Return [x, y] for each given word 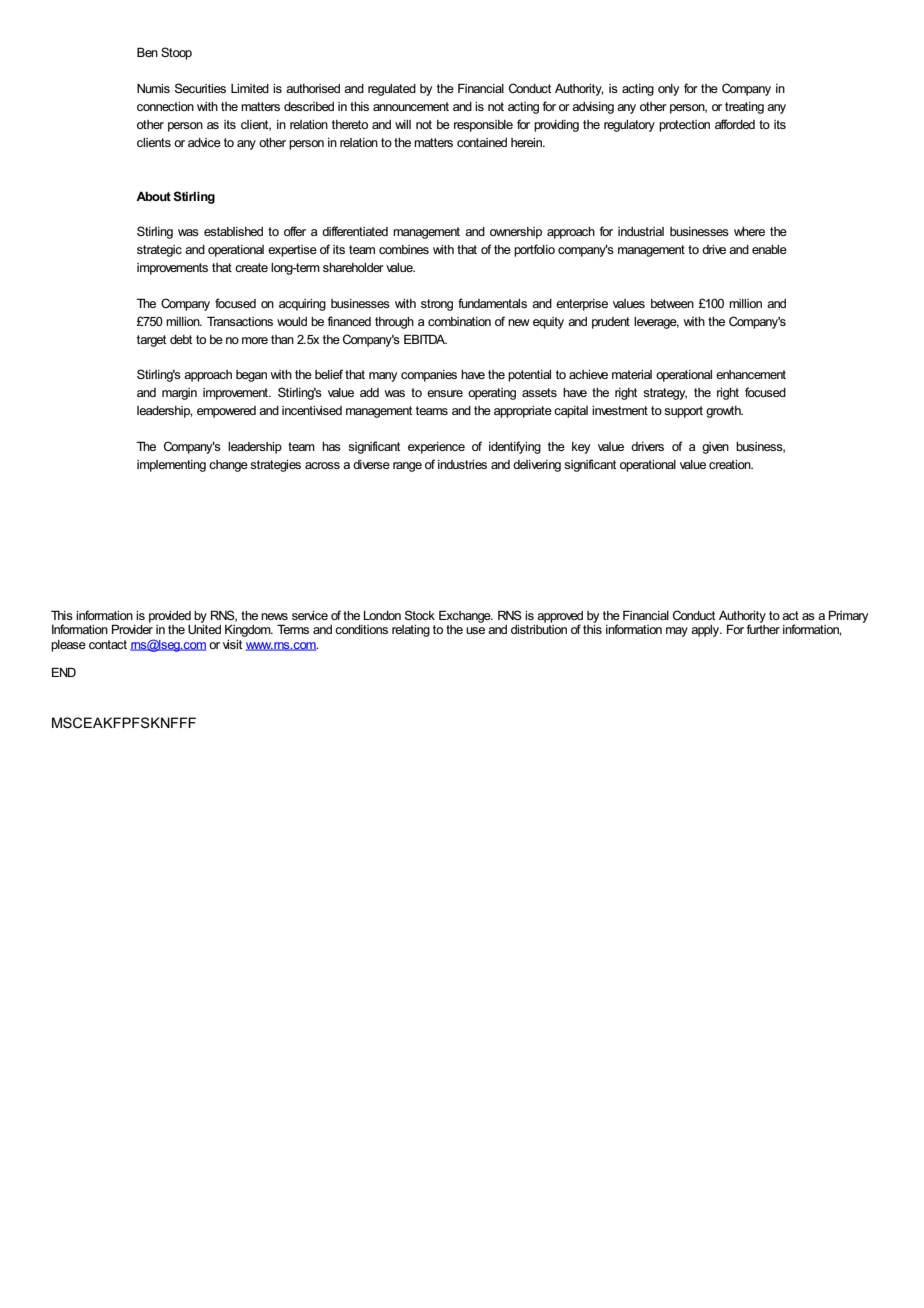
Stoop [176, 53]
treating [744, 108]
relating [411, 631]
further [763, 628]
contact [108, 644]
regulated [392, 90]
